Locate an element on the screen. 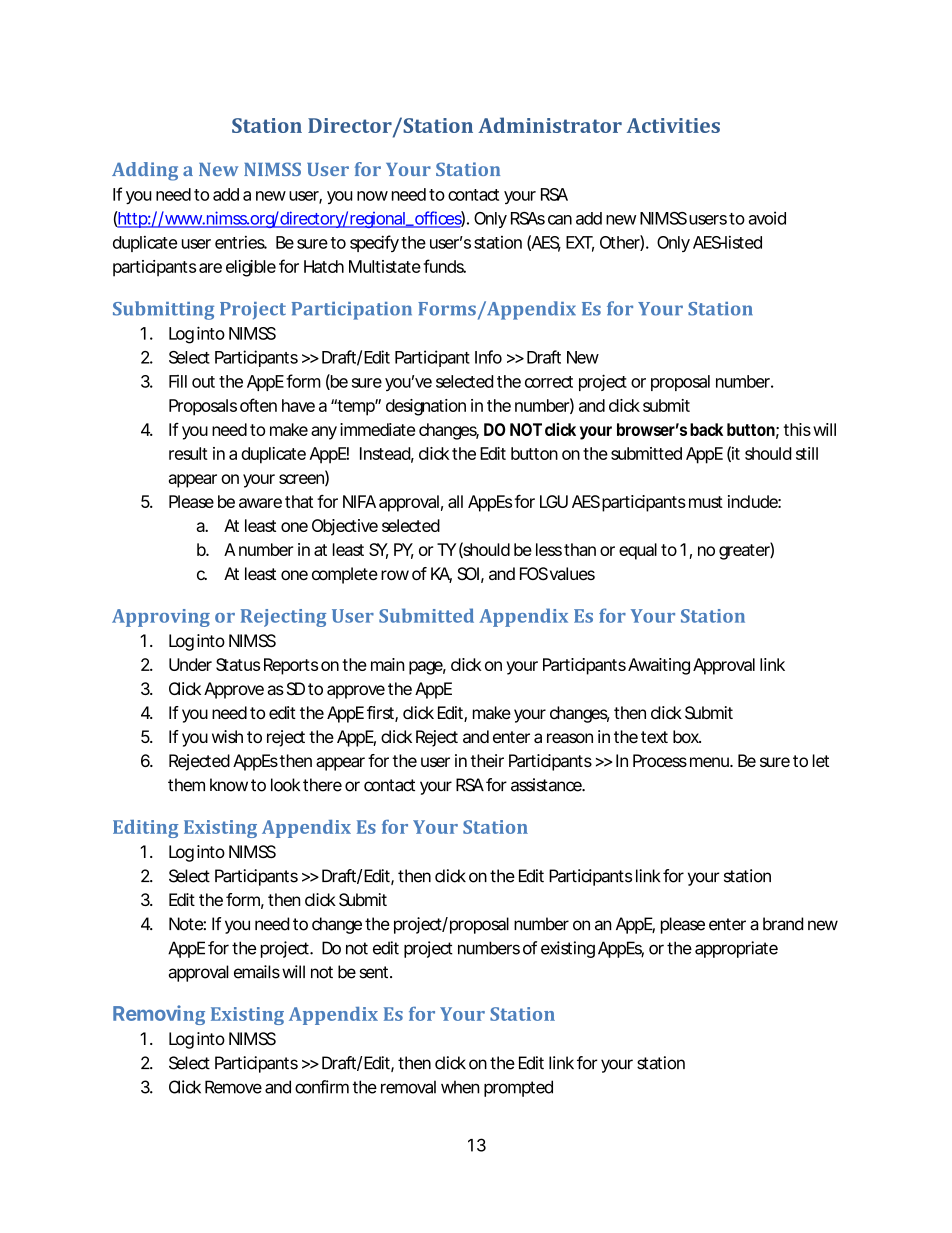 Image resolution: width=952 pixels, height=1233 pixels. when is located at coordinates (460, 1087).
